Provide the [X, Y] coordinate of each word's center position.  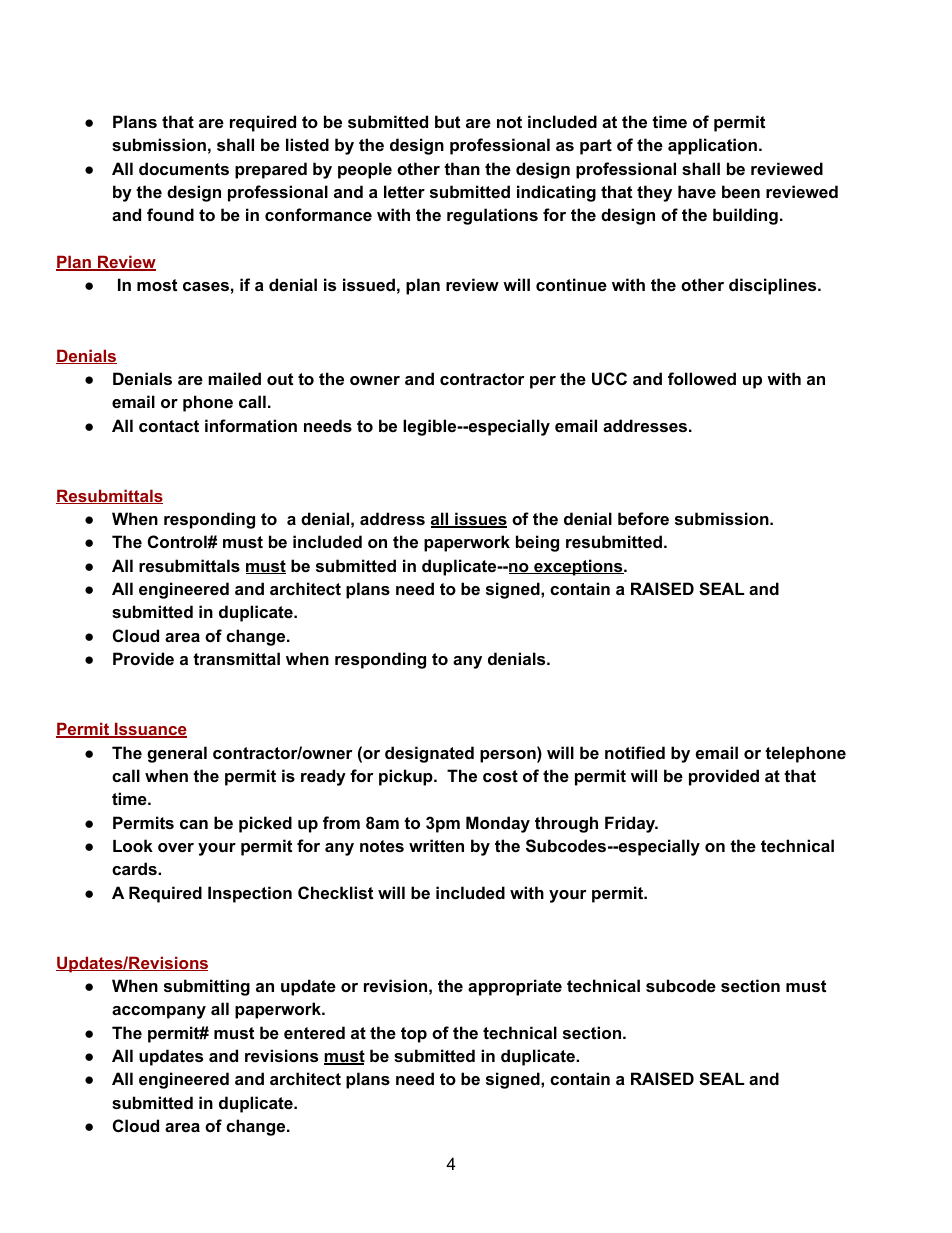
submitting [207, 987]
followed [702, 378]
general [177, 754]
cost [500, 776]
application [712, 146]
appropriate [515, 987]
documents [184, 168]
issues [480, 520]
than [462, 168]
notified [635, 752]
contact [169, 426]
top [414, 1035]
